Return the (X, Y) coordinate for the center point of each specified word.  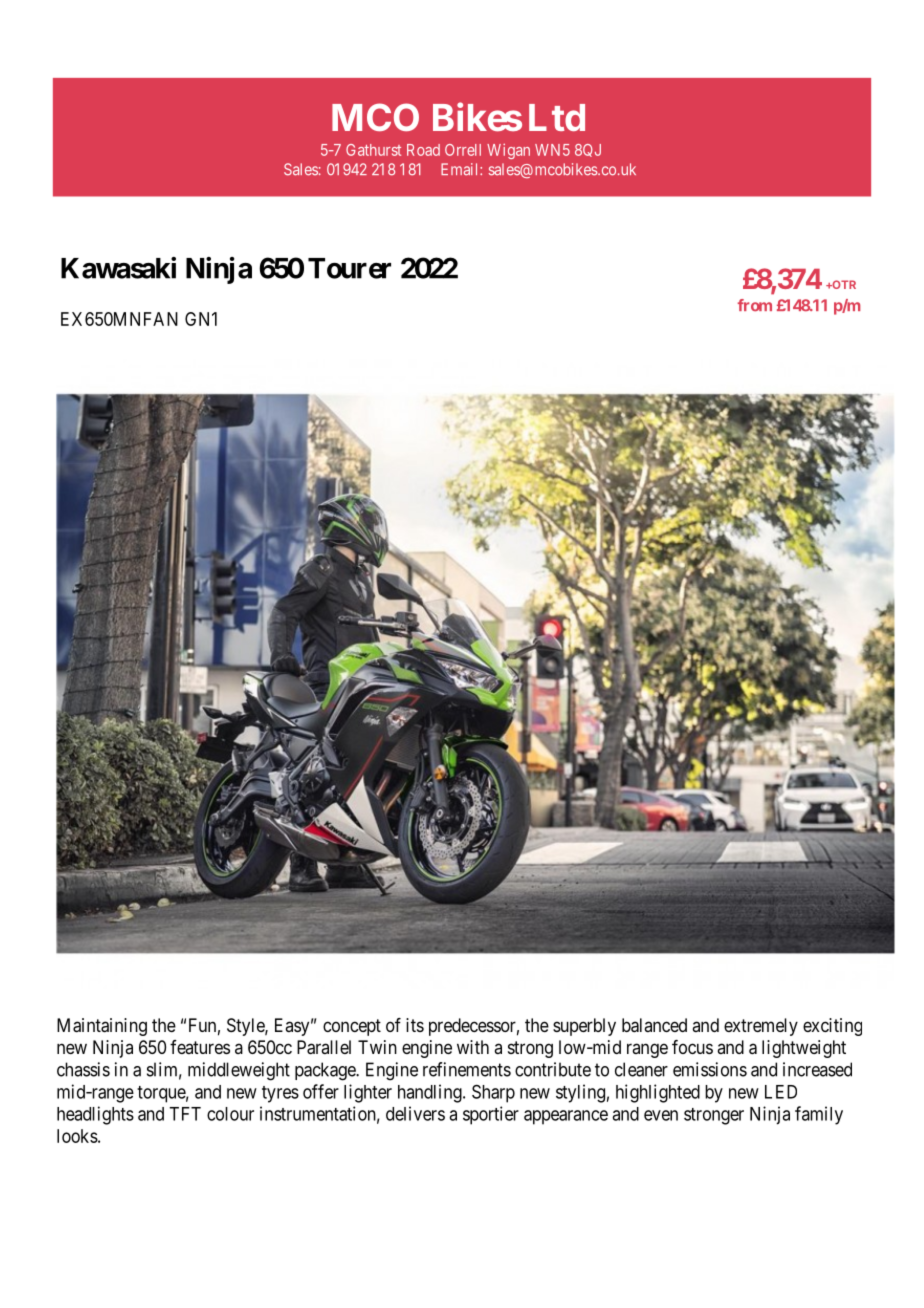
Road (423, 150)
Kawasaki (118, 268)
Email (461, 169)
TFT (185, 1114)
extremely (761, 1027)
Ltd (557, 117)
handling (431, 1093)
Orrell (463, 150)
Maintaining (102, 1027)
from (755, 305)
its (415, 1025)
